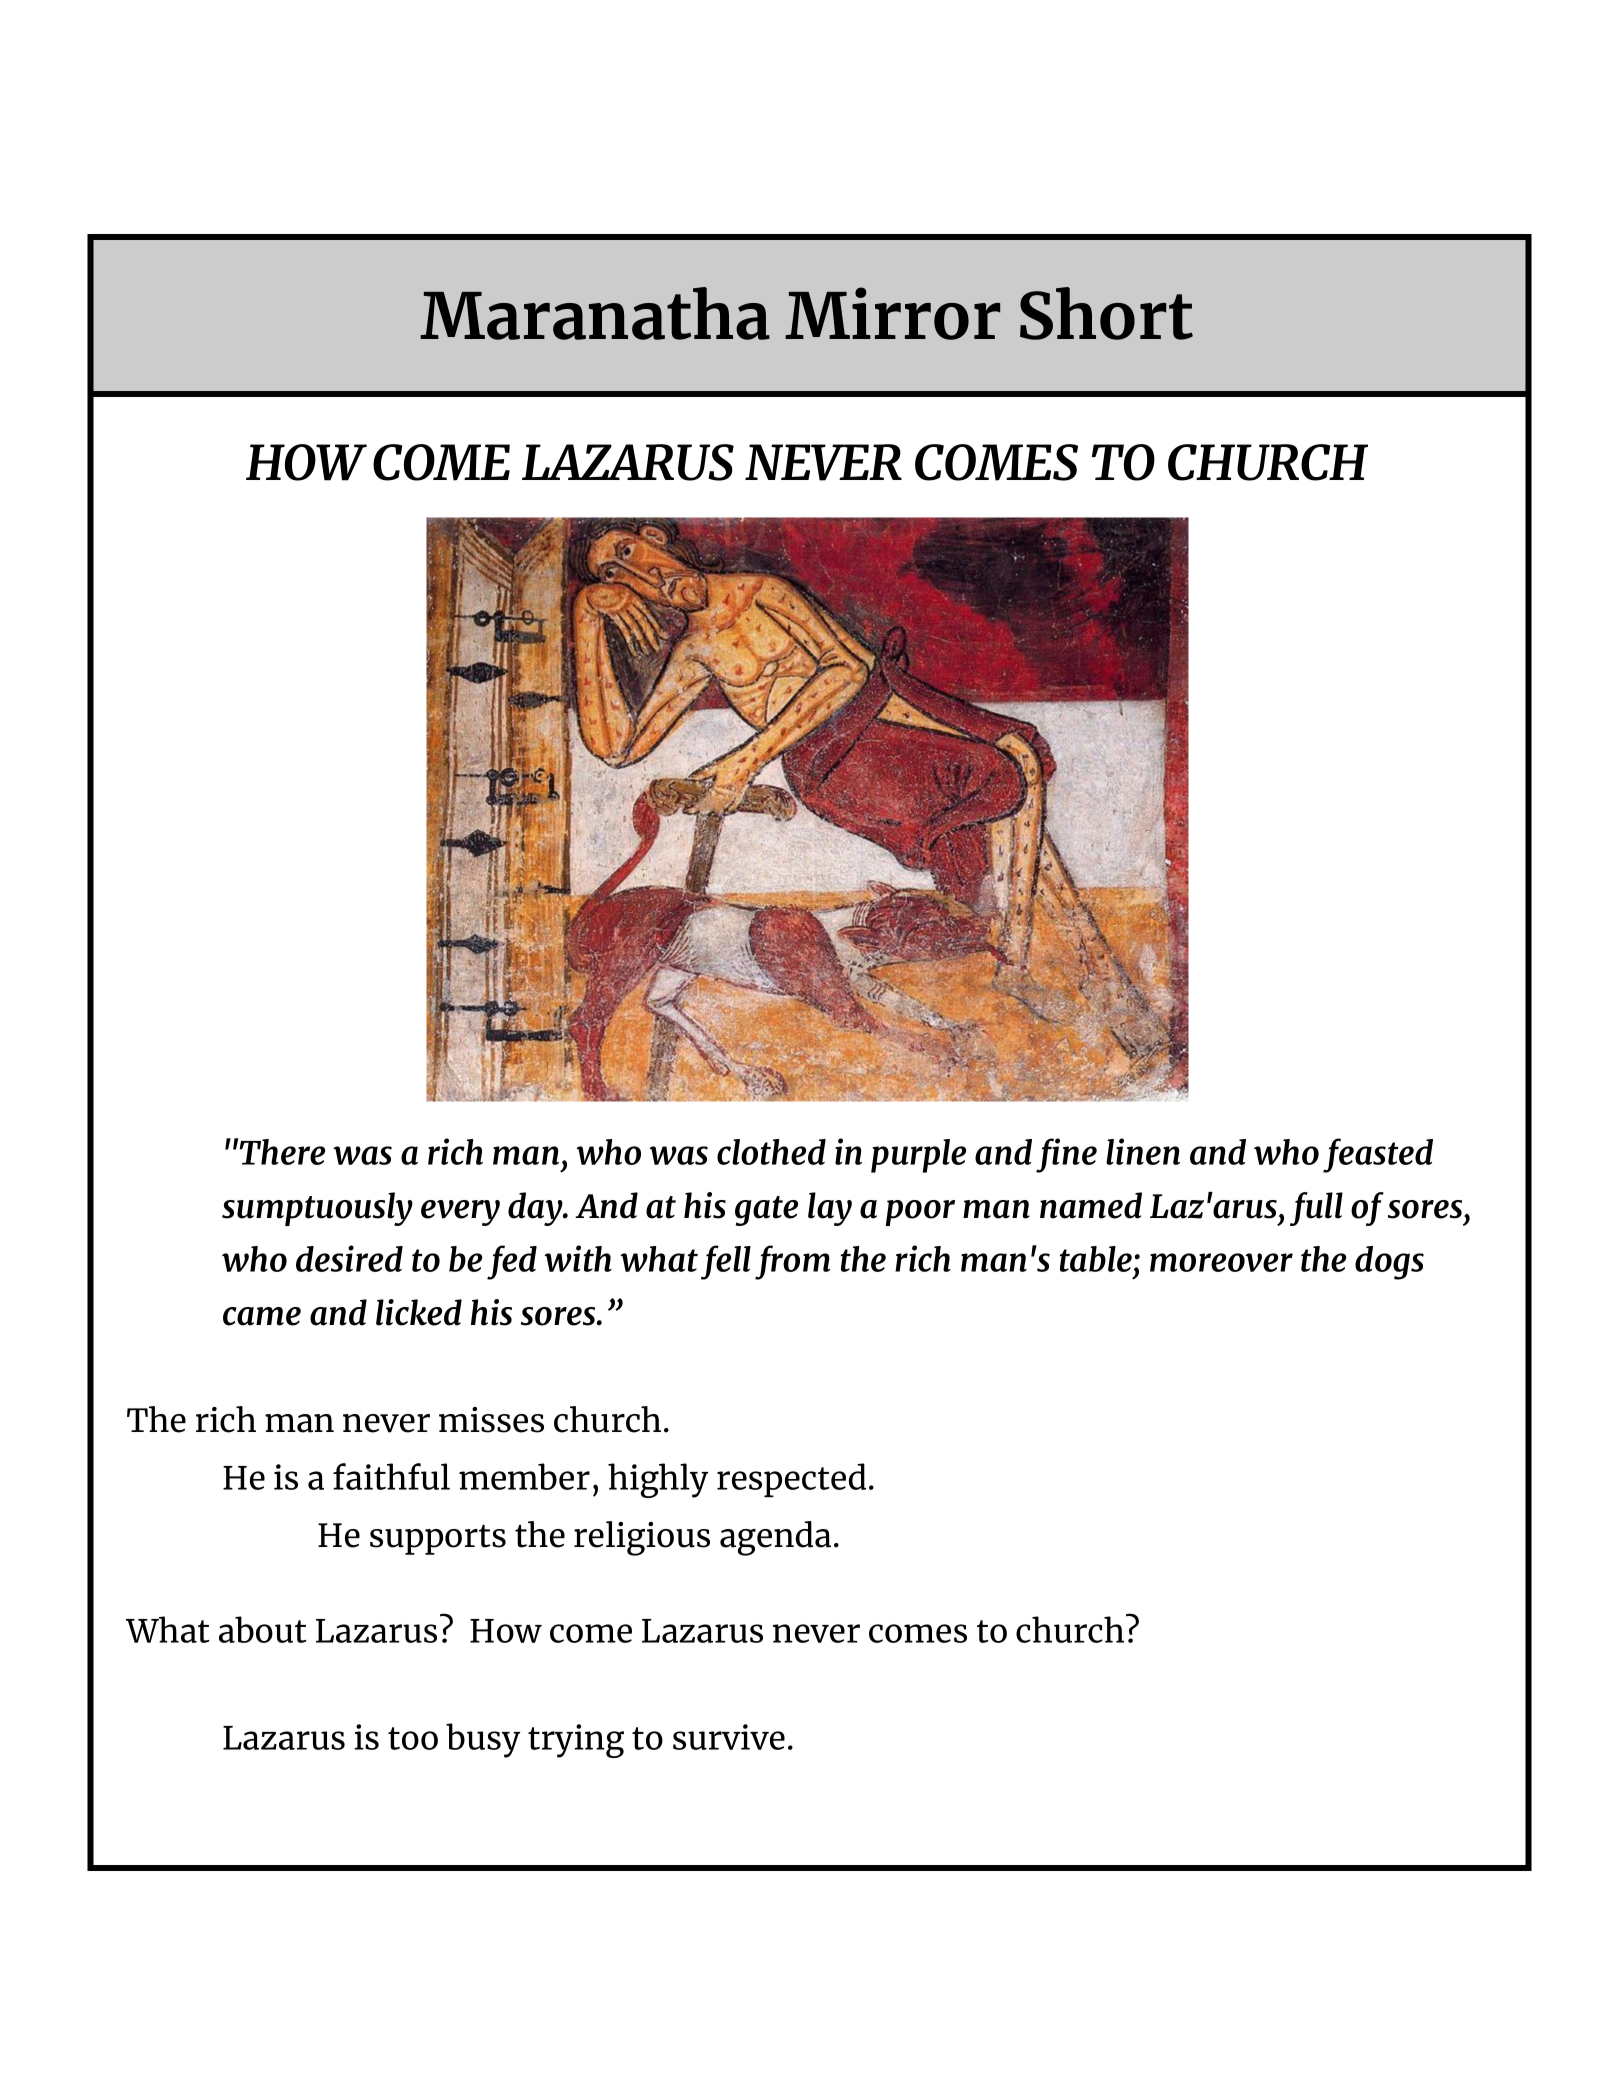 Image resolution: width=1619 pixels, height=2095 pixels. Describe the element at coordinates (413, 1738) in the screenshot. I see `too` at that location.
